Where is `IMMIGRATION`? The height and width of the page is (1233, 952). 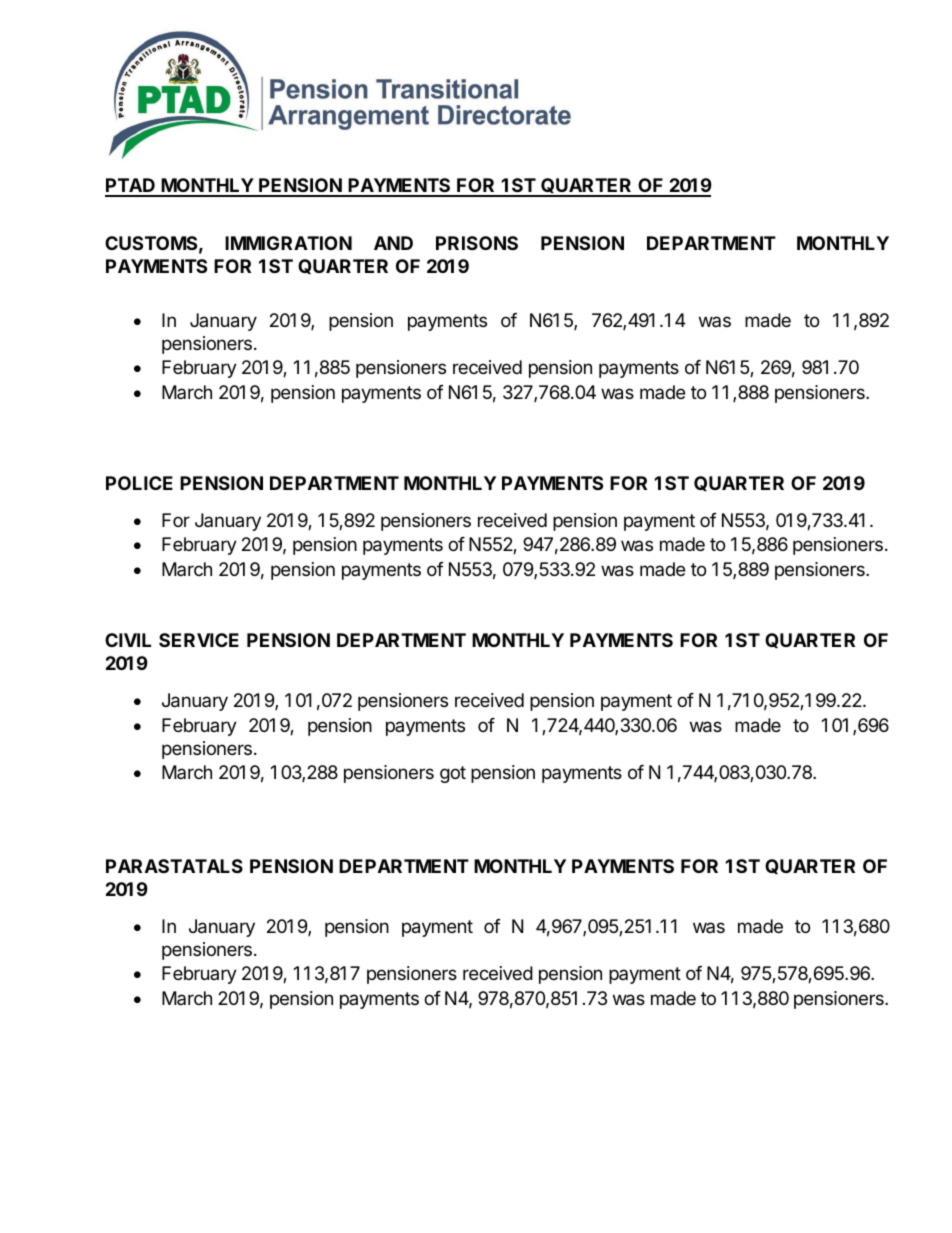 IMMIGRATION is located at coordinates (288, 243).
